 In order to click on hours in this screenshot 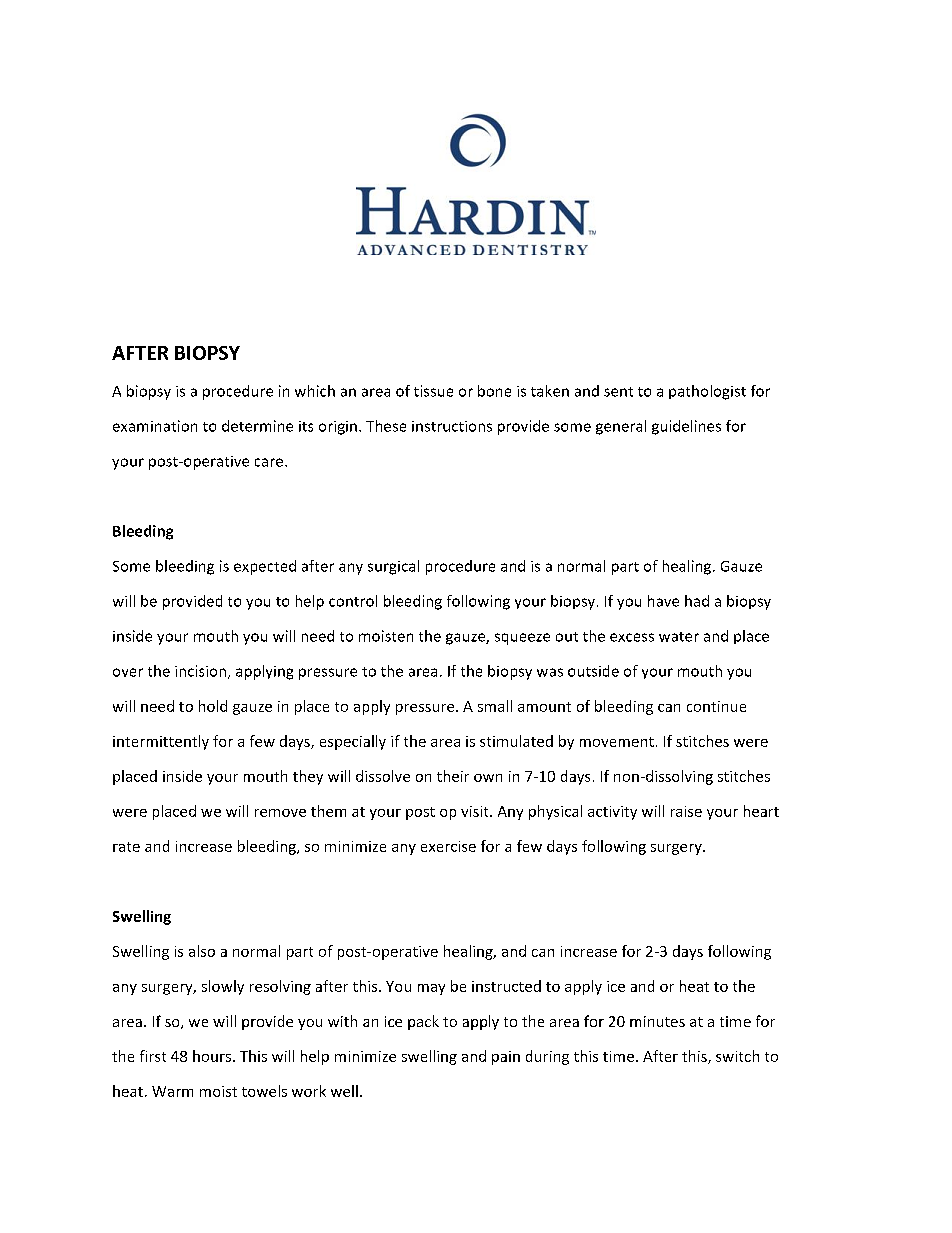, I will do `click(212, 1056)`.
